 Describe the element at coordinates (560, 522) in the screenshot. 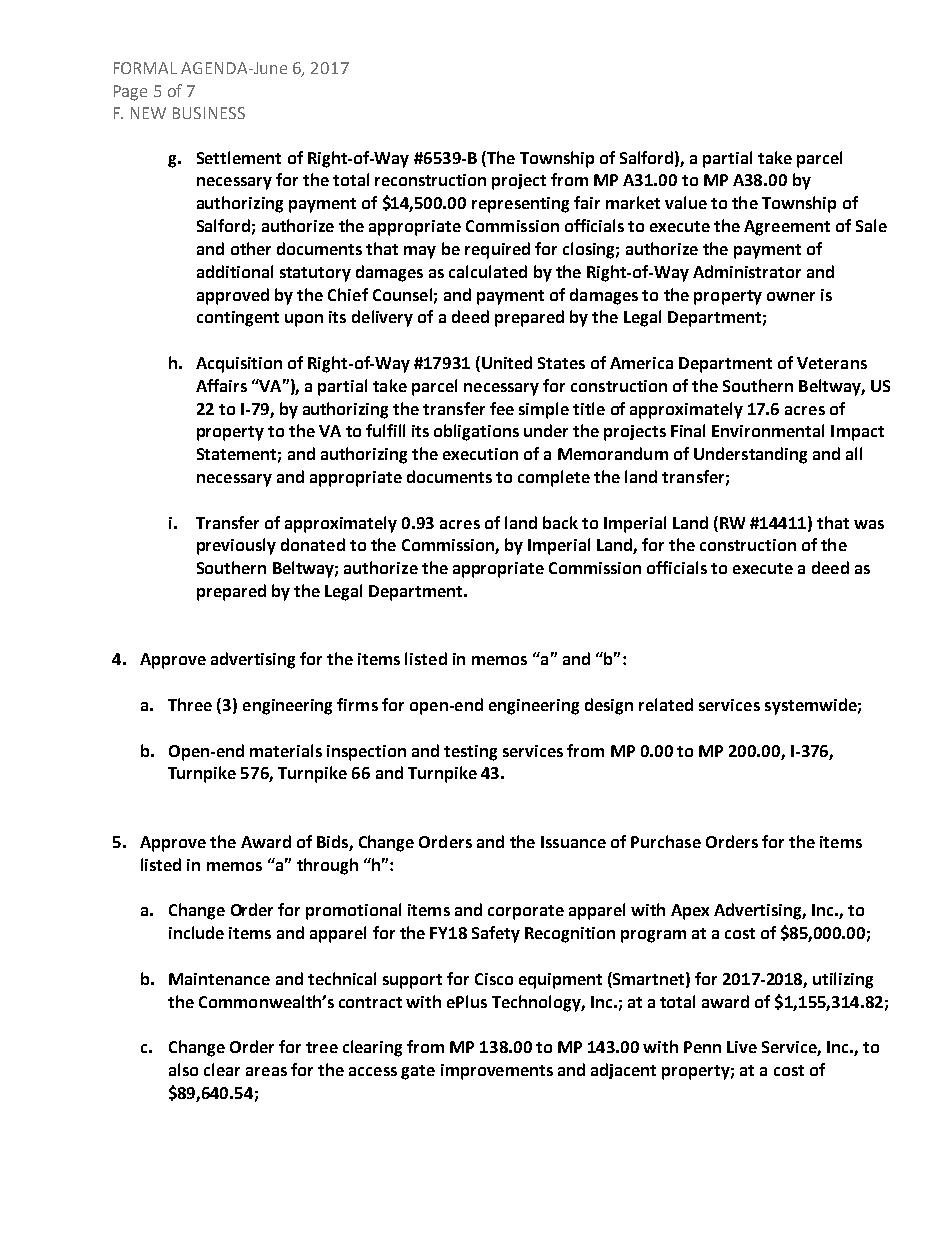

I see `back` at that location.
